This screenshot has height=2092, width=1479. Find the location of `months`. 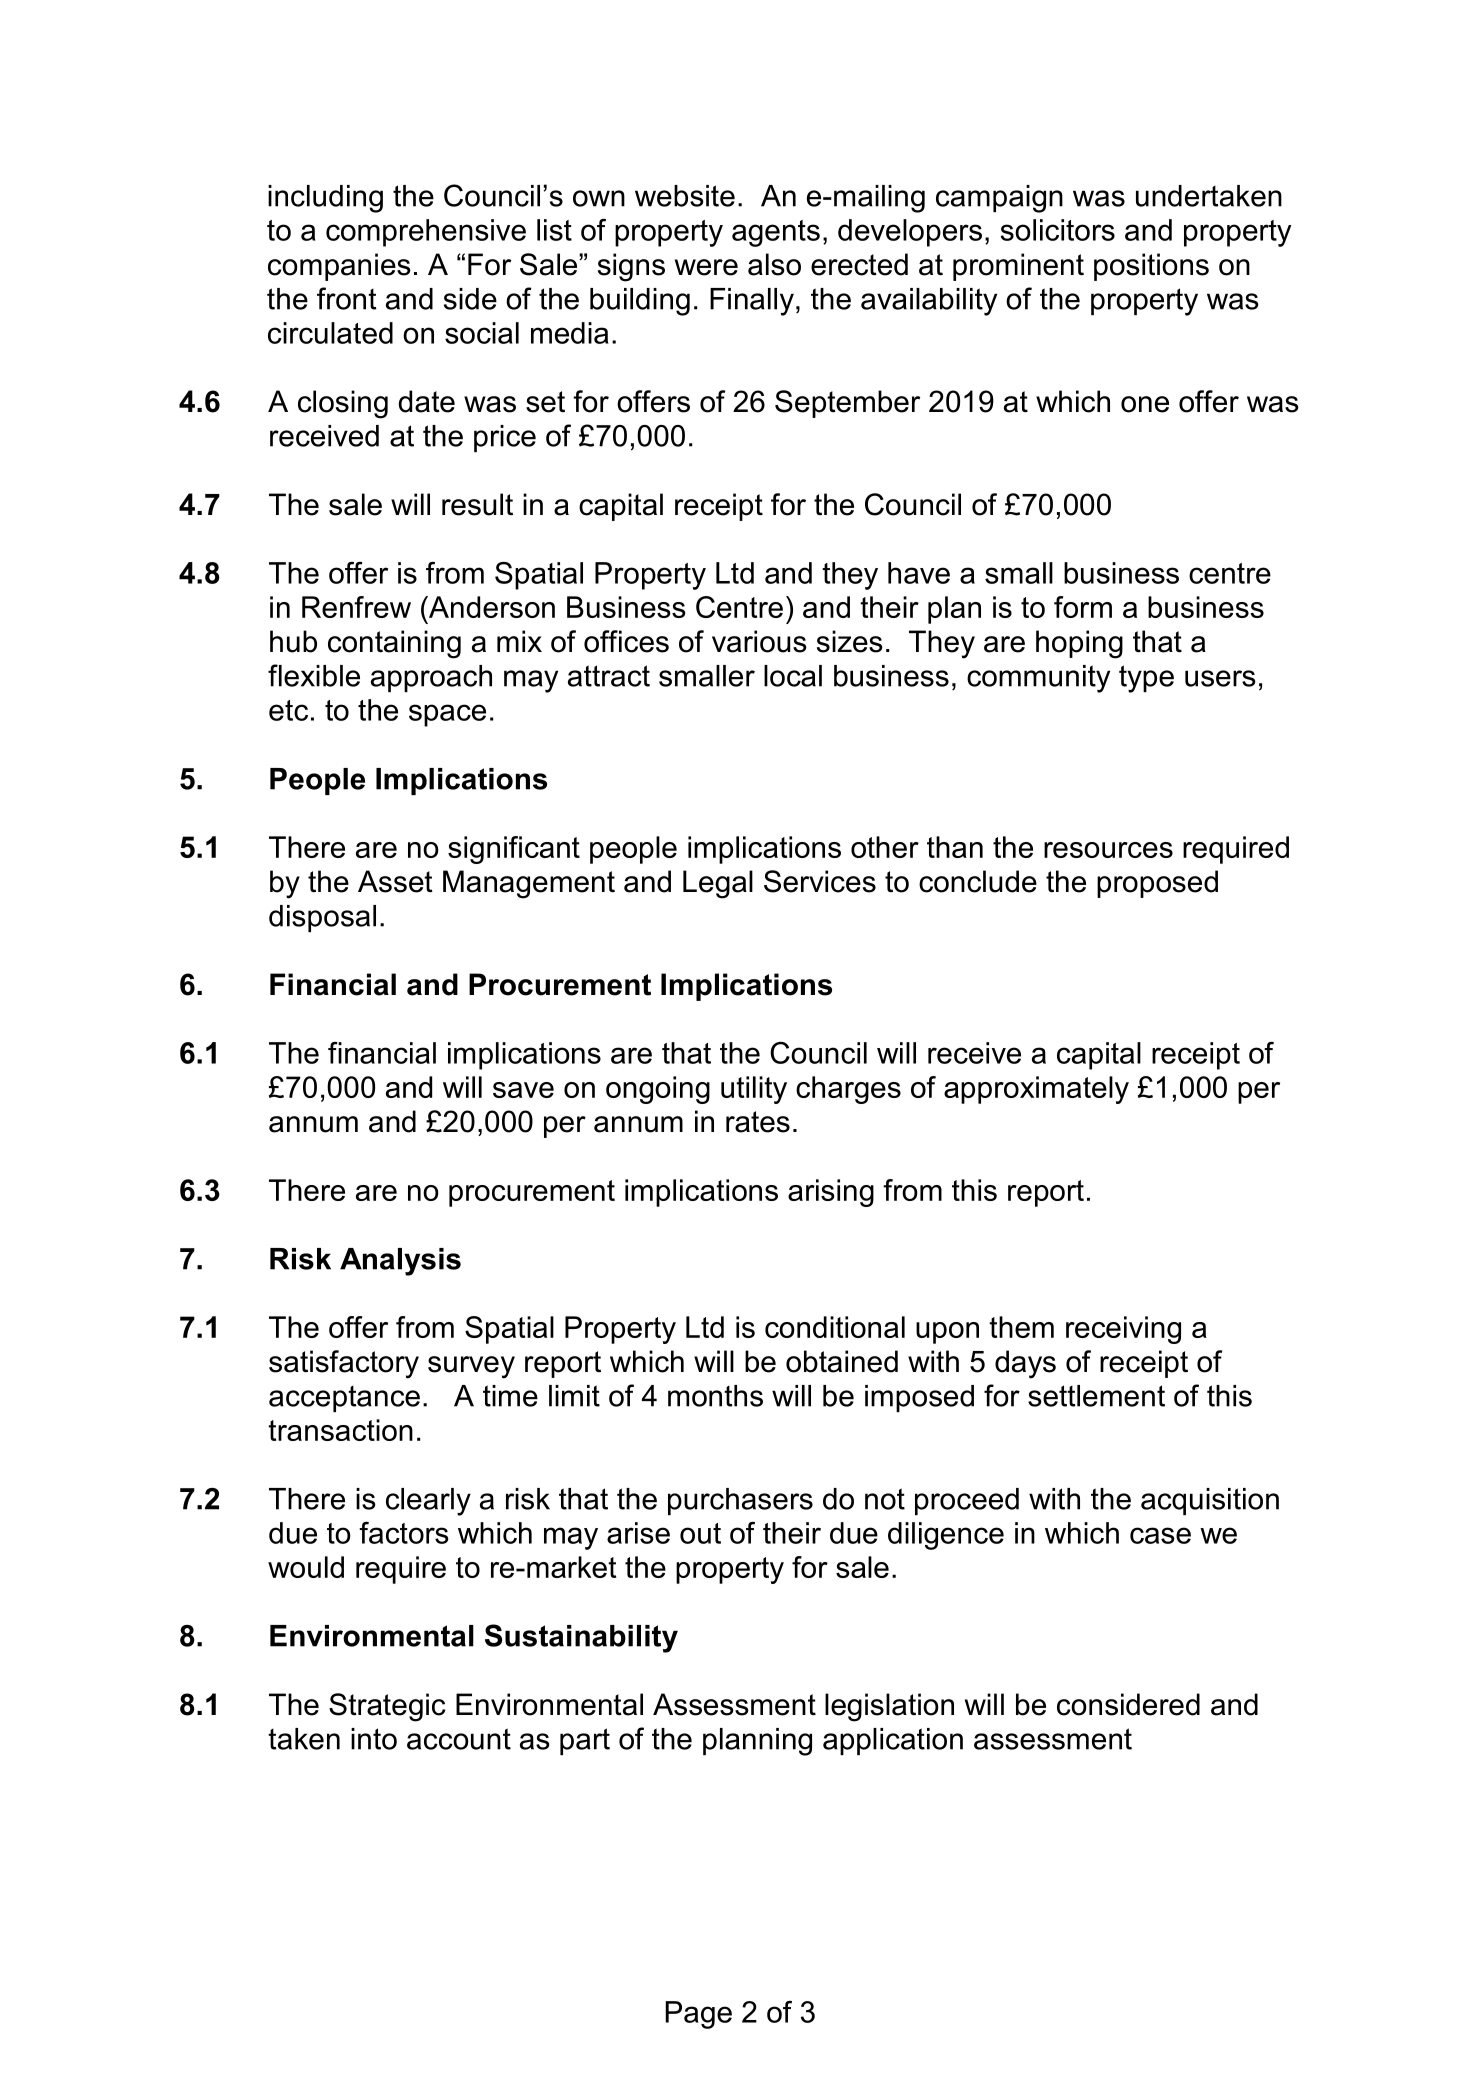

months is located at coordinates (715, 1396).
